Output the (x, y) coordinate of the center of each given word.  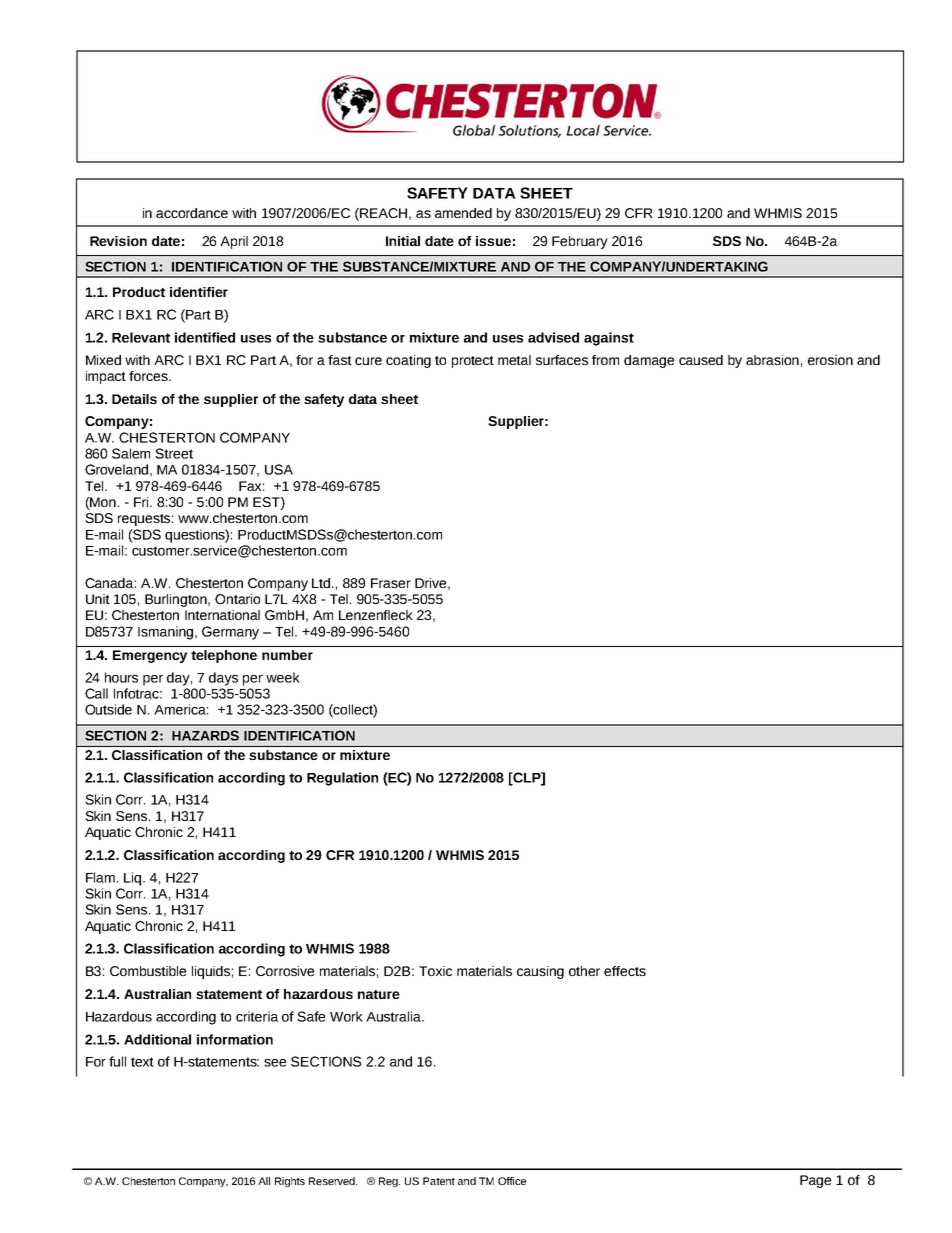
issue (493, 241)
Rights (290, 1182)
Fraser (391, 583)
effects (625, 971)
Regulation (342, 779)
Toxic (435, 971)
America (181, 709)
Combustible (148, 971)
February (580, 242)
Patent (439, 1181)
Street (174, 453)
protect (473, 362)
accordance (192, 213)
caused (701, 360)
